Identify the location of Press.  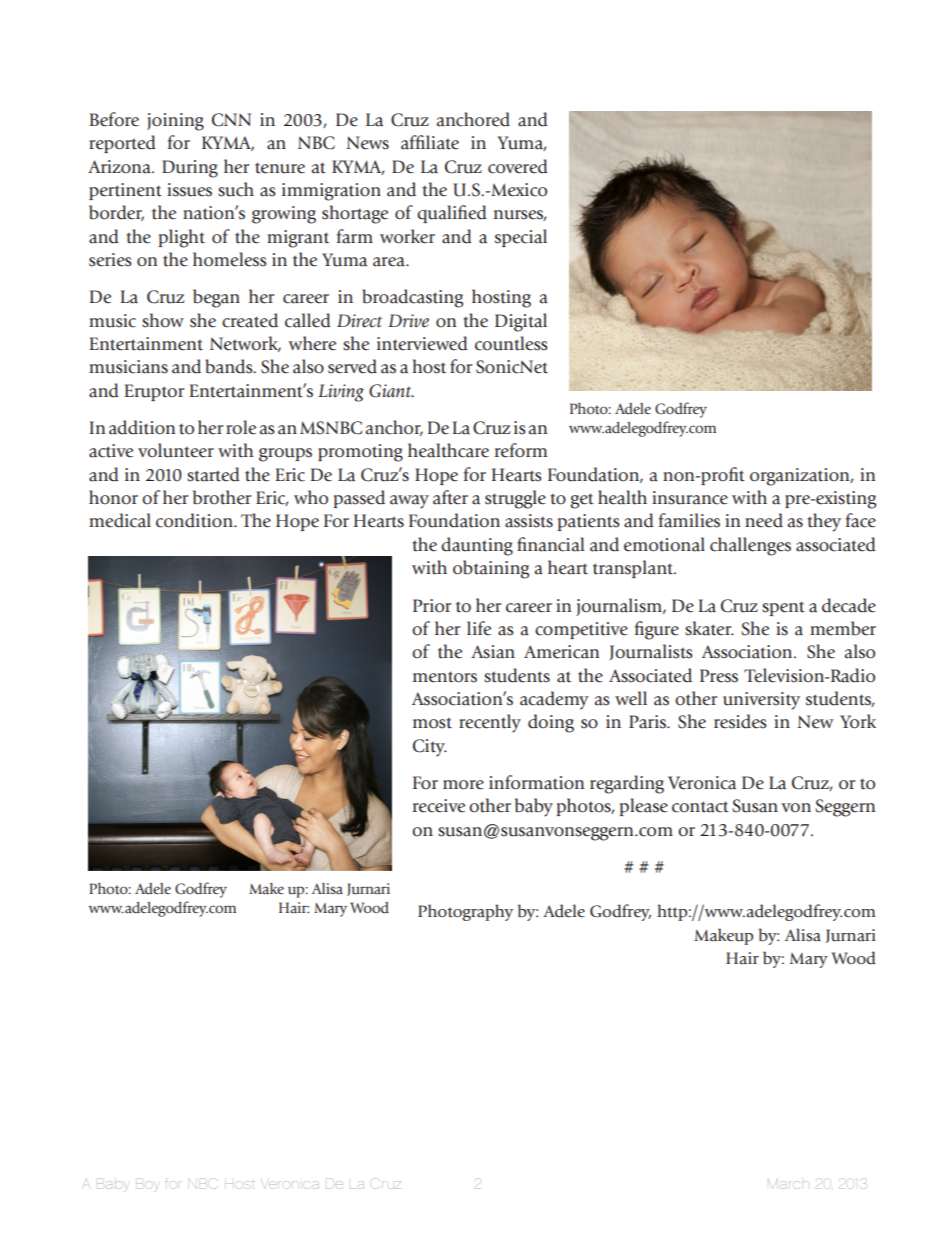
(719, 676).
